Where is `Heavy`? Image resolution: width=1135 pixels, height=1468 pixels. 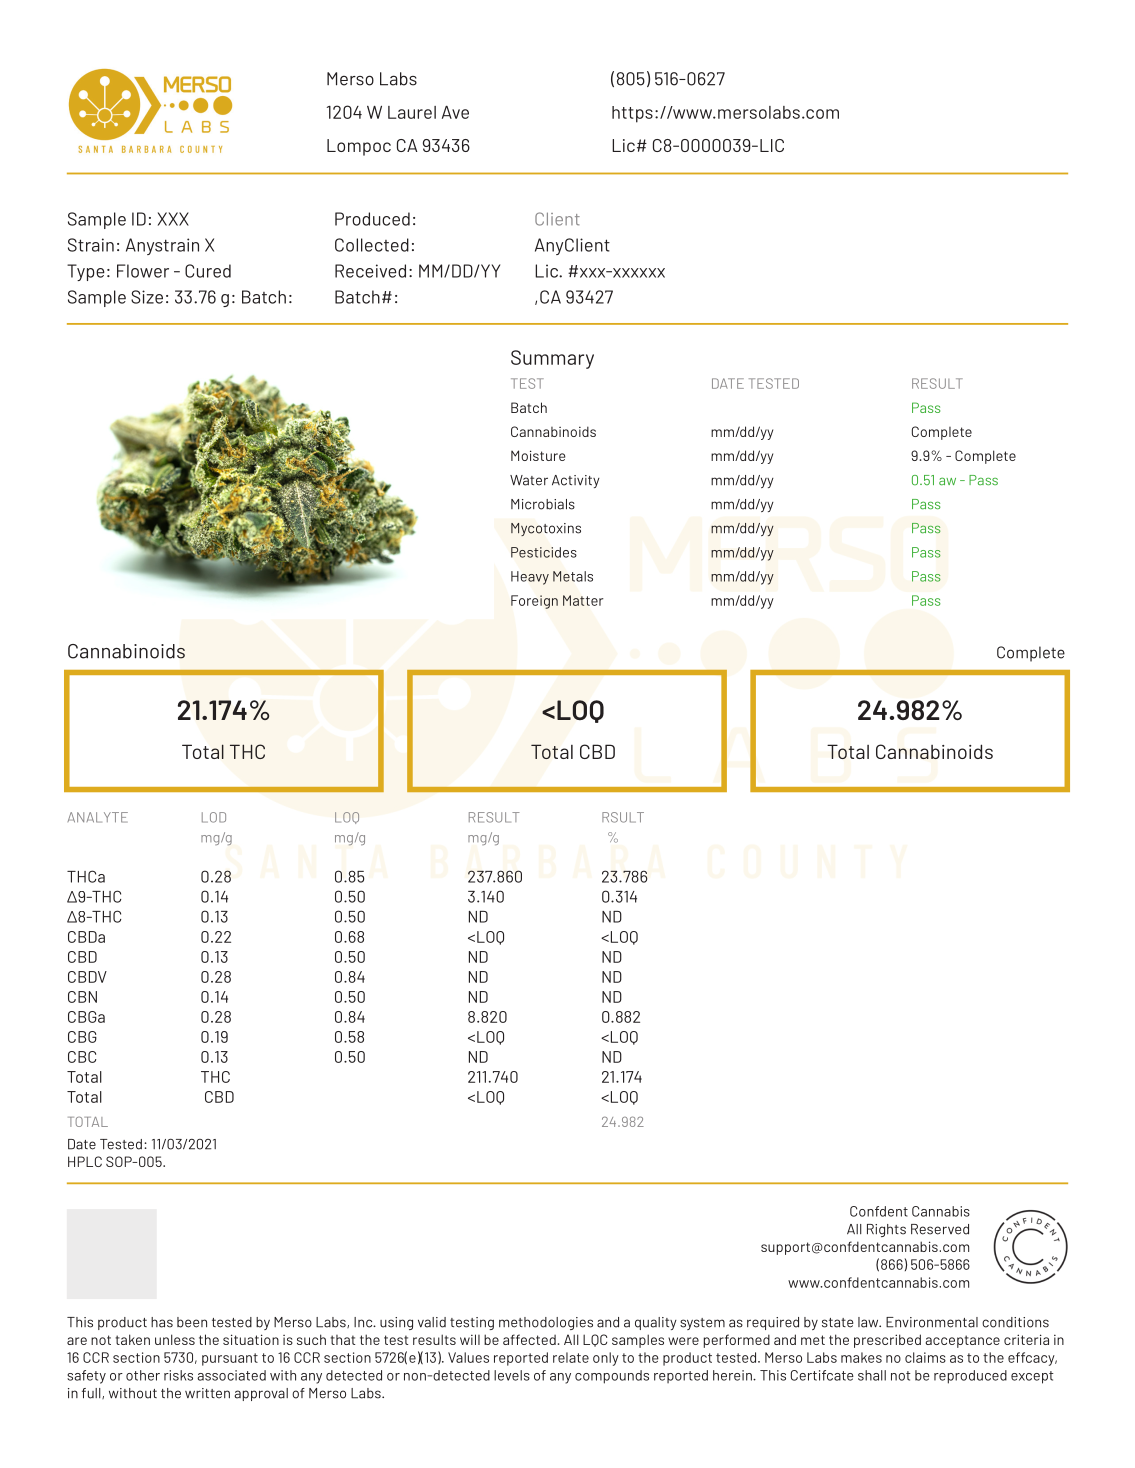
Heavy is located at coordinates (530, 578).
